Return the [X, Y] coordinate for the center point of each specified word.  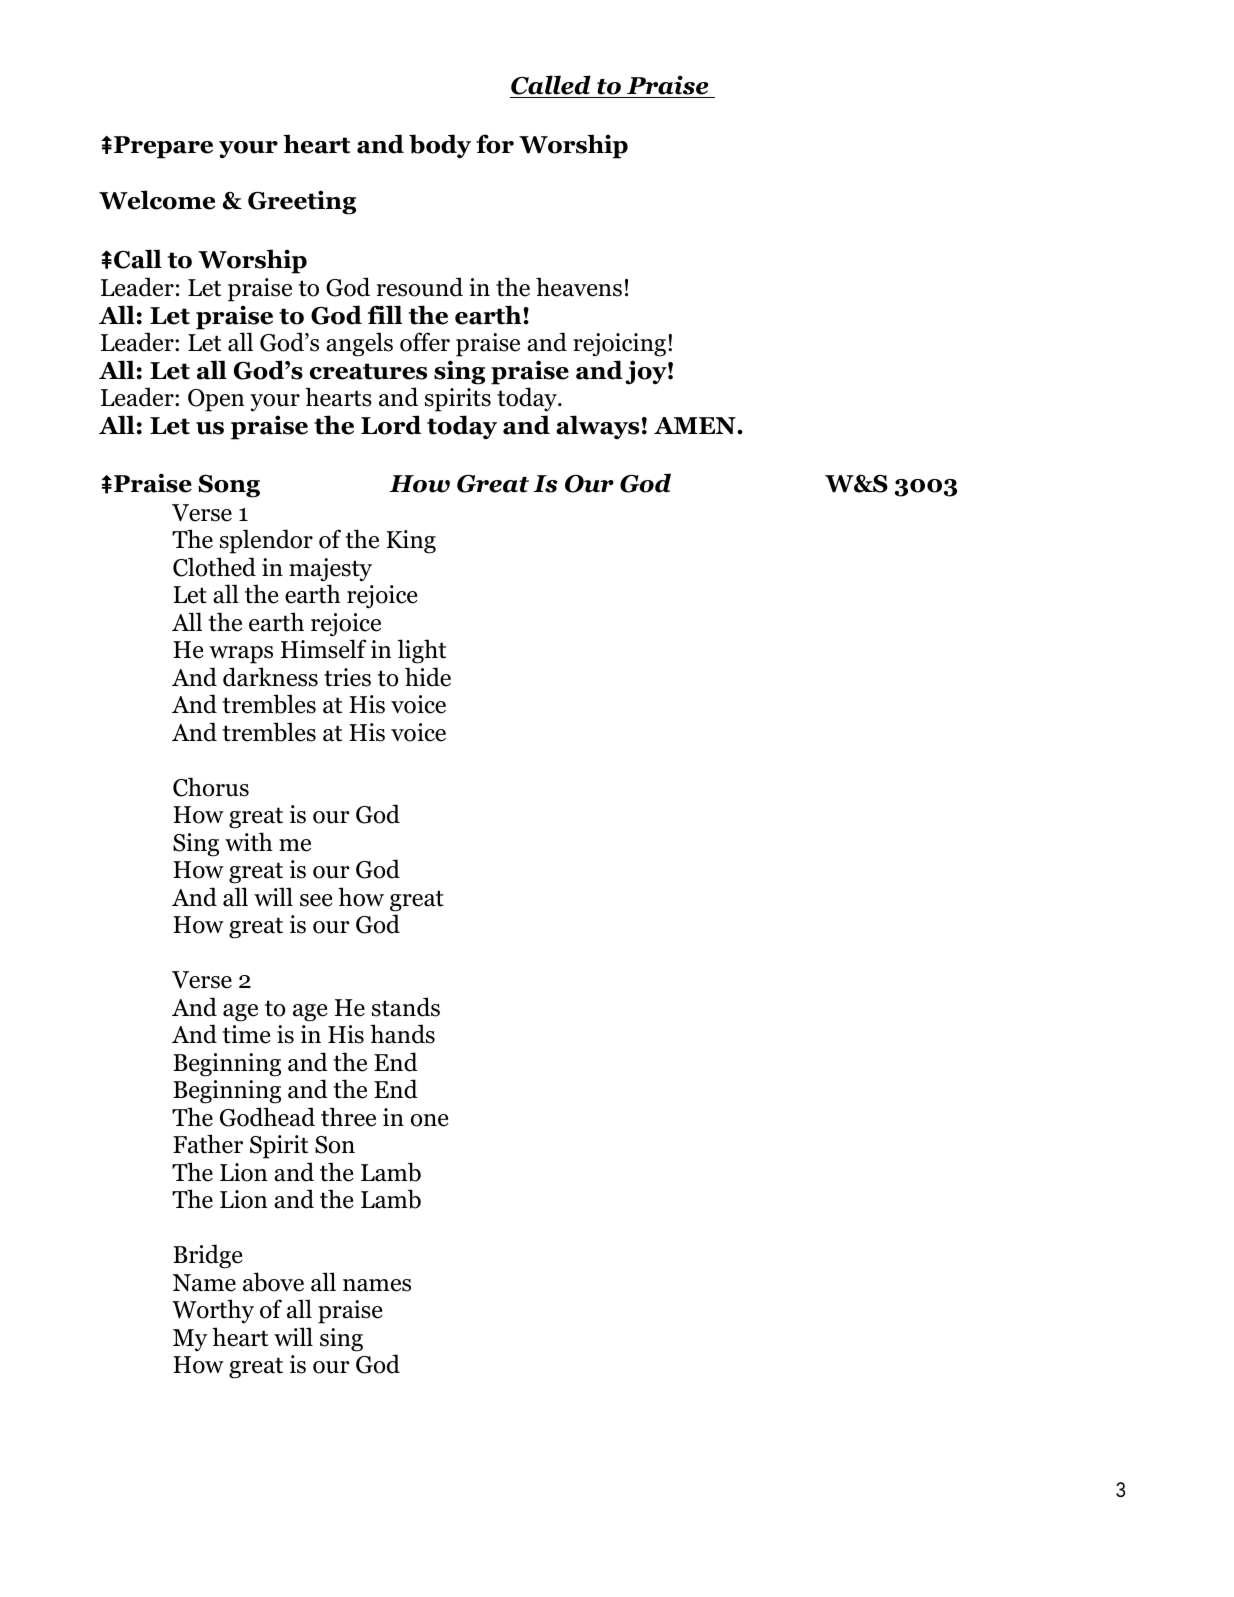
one [430, 1120]
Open [216, 400]
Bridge [208, 1256]
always [597, 427]
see [316, 900]
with [249, 842]
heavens [579, 287]
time [246, 1034]
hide [428, 677]
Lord [391, 425]
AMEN [696, 425]
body [440, 146]
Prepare [163, 147]
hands [402, 1034]
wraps [241, 655]
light [422, 651]
